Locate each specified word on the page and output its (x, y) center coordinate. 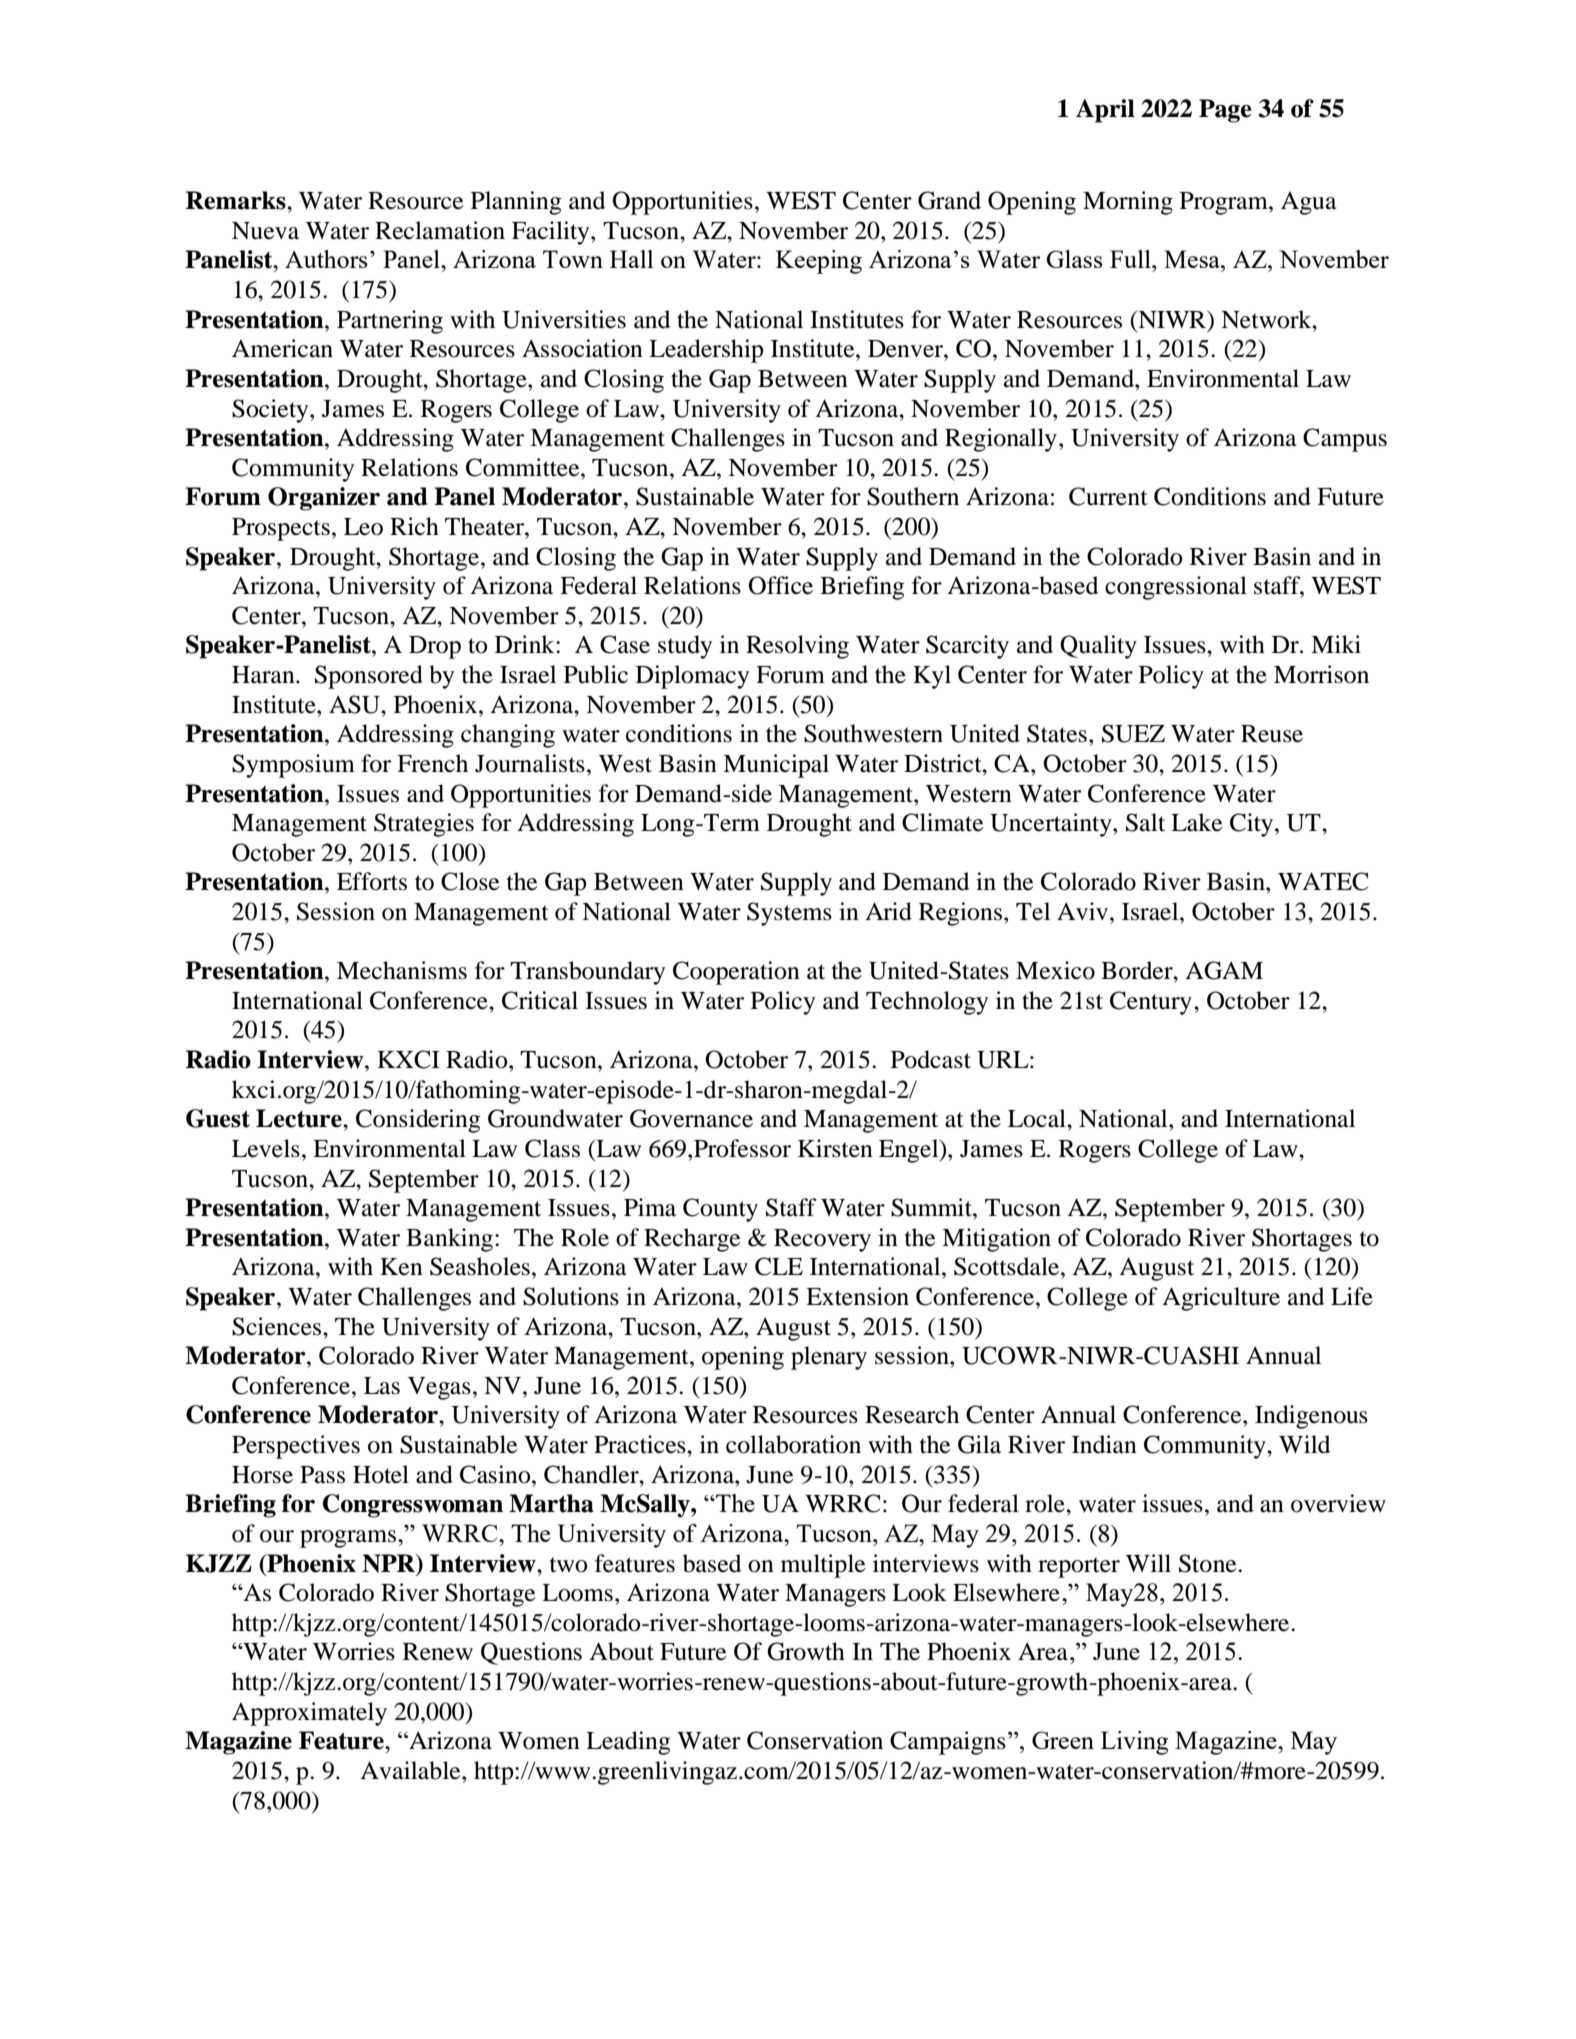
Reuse (1272, 734)
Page (1225, 111)
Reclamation (440, 230)
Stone (1209, 1563)
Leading (628, 1743)
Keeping (819, 262)
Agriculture (1221, 1299)
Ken (401, 1267)
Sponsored (369, 677)
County (720, 1210)
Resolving (797, 647)
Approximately (309, 1714)
